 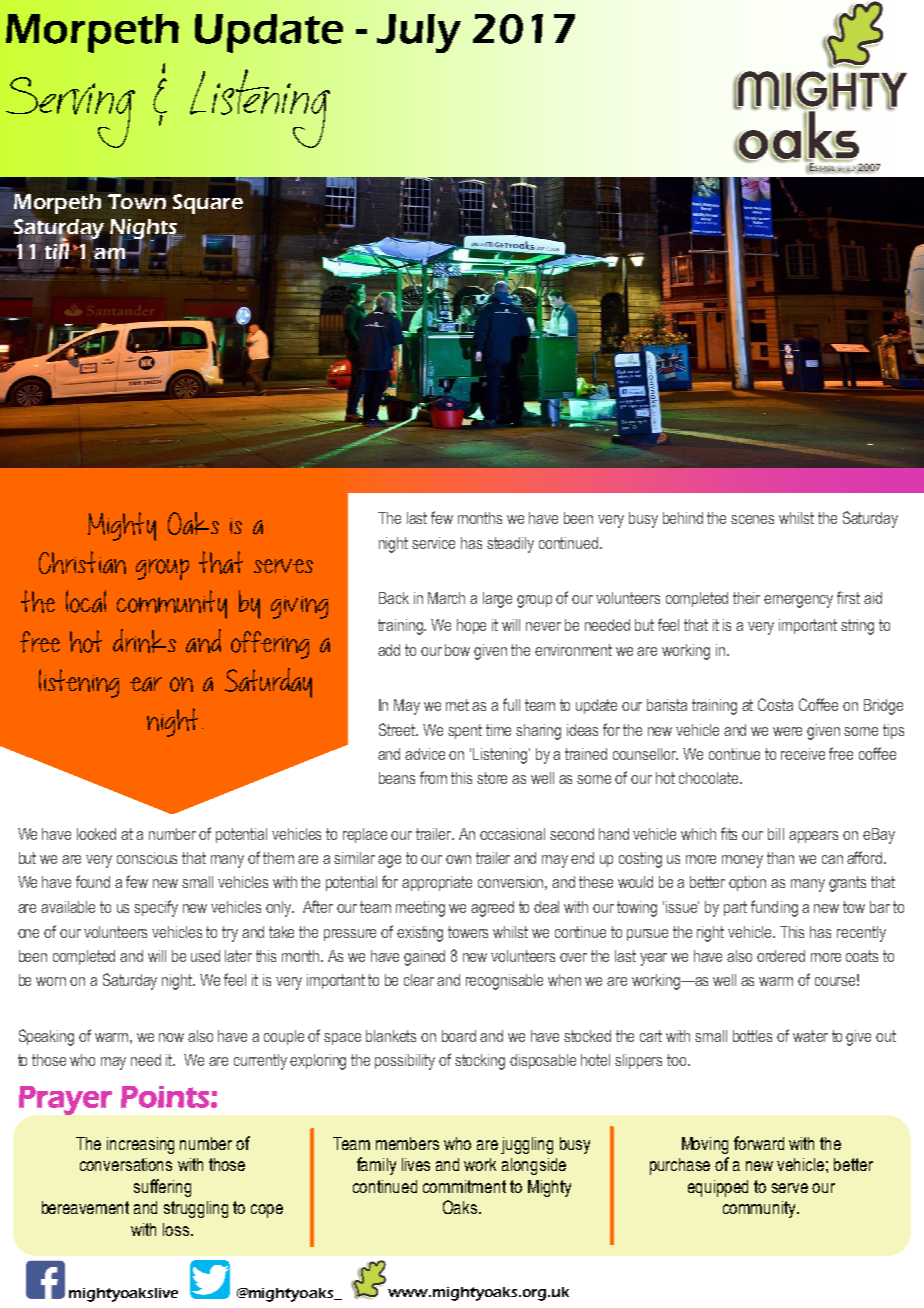 What do you see at coordinates (798, 601) in the screenshot?
I see `emergency` at bounding box center [798, 601].
